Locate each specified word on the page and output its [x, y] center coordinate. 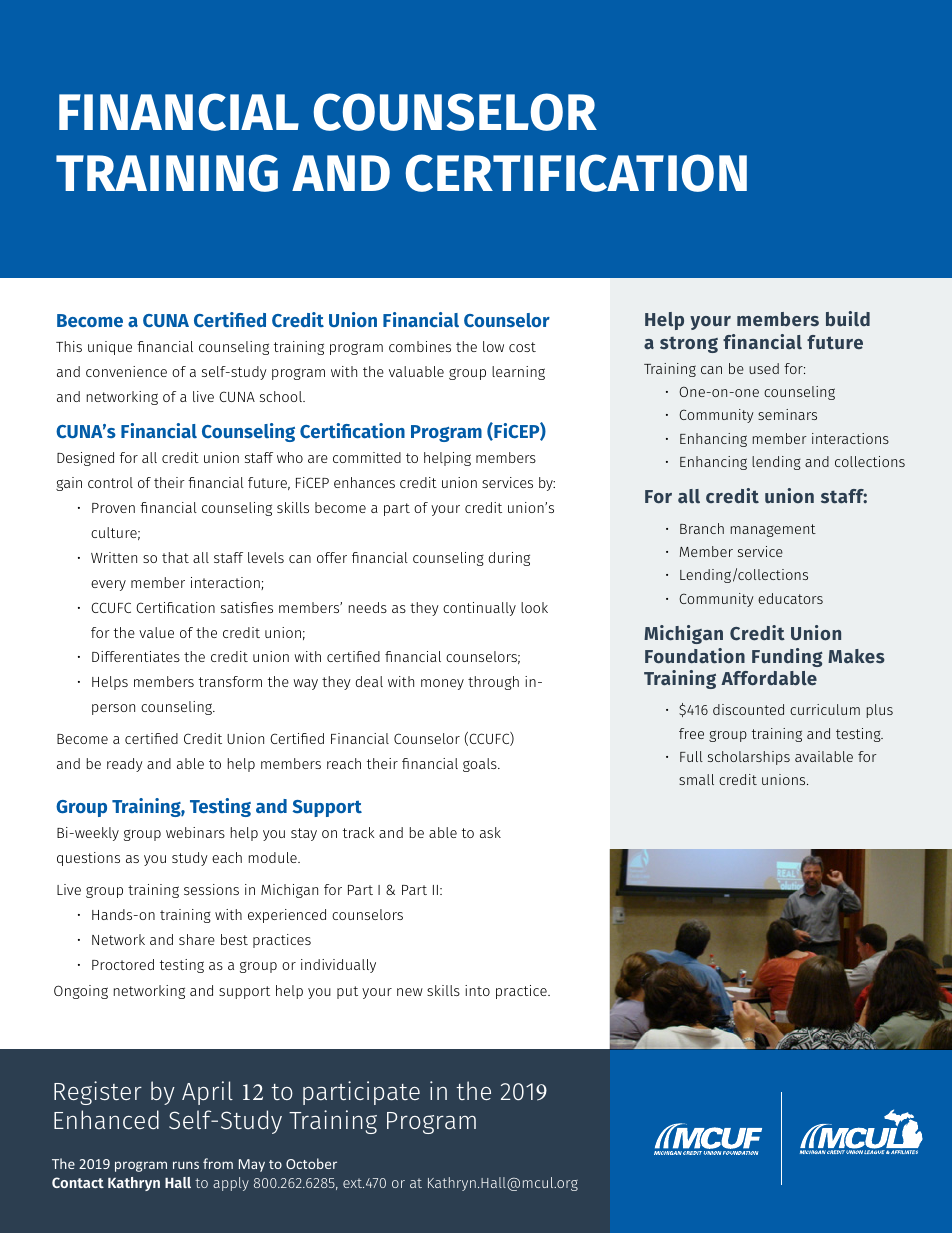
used [764, 368]
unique [110, 348]
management [773, 530]
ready [125, 765]
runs [186, 1165]
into [477, 990]
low [493, 346]
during [509, 559]
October [311, 1163]
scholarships [749, 758]
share [197, 939]
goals [481, 765]
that [175, 557]
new [410, 992]
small [696, 779]
